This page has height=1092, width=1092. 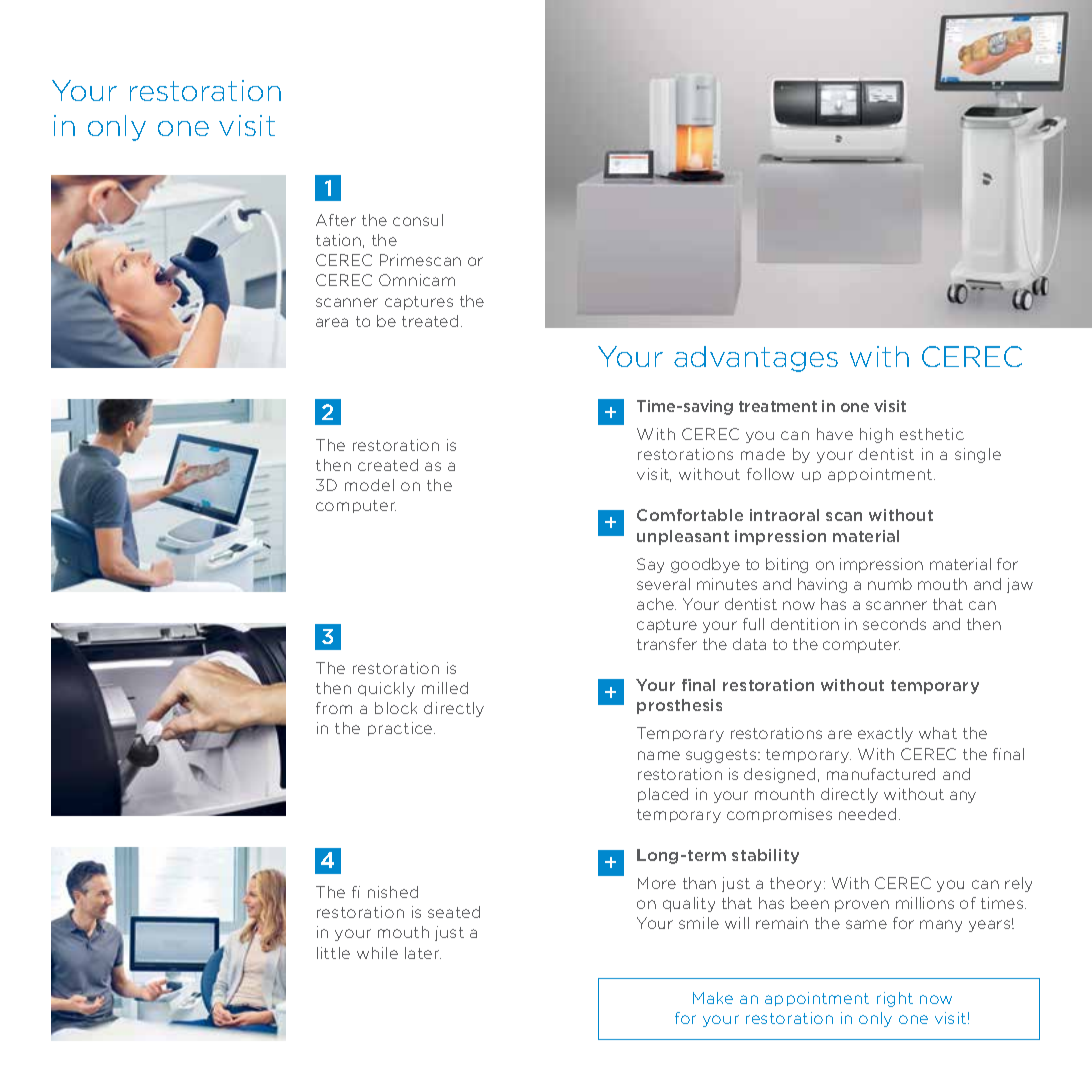 What do you see at coordinates (978, 455) in the page?
I see `single` at bounding box center [978, 455].
